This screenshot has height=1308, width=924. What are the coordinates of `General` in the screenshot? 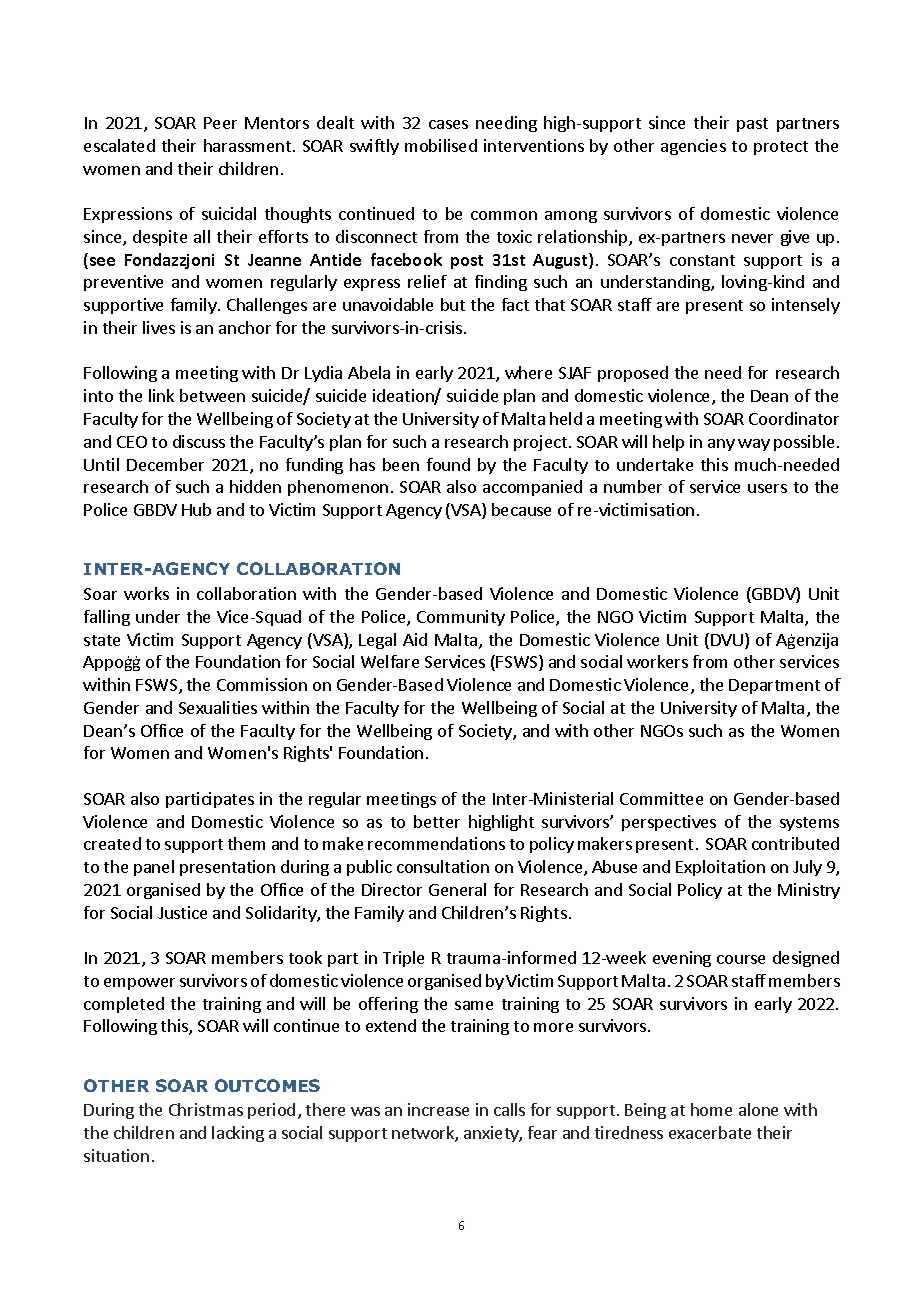 It's located at (457, 889).
